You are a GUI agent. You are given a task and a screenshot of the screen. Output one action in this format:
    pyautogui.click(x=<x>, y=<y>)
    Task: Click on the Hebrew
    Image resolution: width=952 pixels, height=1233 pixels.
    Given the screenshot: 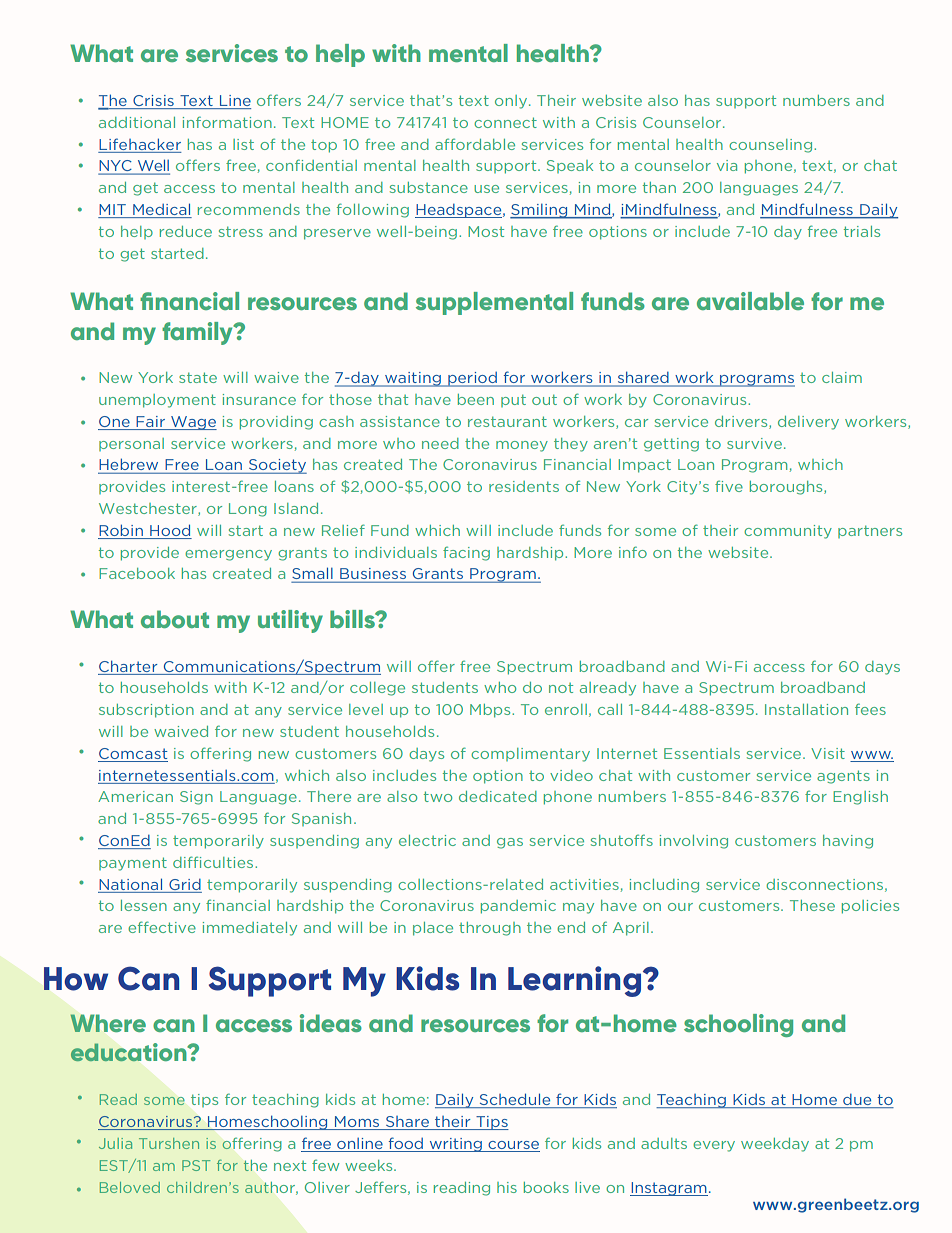 What is the action you would take?
    pyautogui.click(x=129, y=465)
